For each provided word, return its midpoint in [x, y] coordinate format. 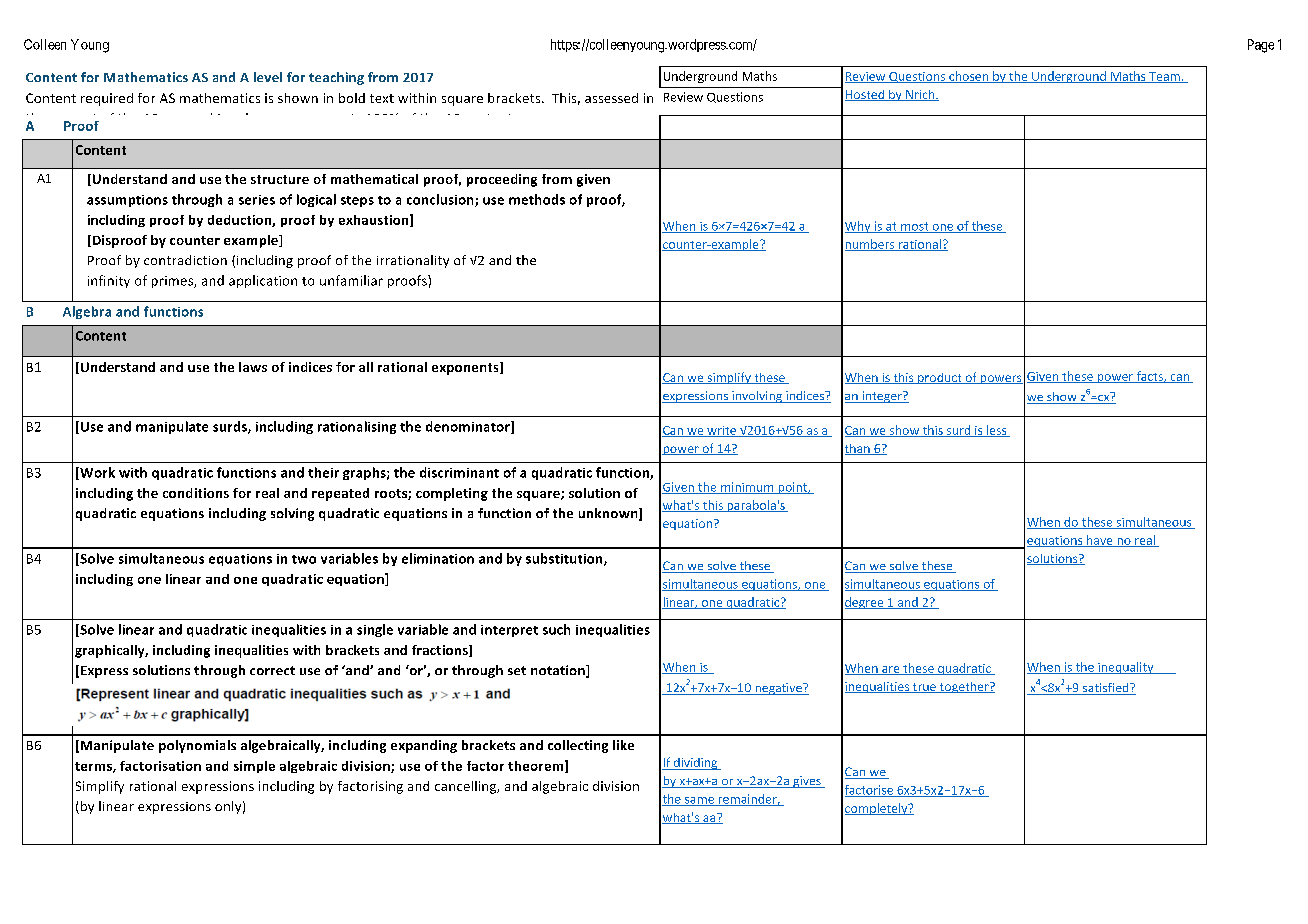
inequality [1126, 668]
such [556, 629]
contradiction [185, 260]
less [997, 431]
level [268, 77]
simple [254, 767]
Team [1164, 77]
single [375, 630]
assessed [611, 98]
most [915, 227]
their [323, 472]
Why [859, 227]
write [722, 431]
